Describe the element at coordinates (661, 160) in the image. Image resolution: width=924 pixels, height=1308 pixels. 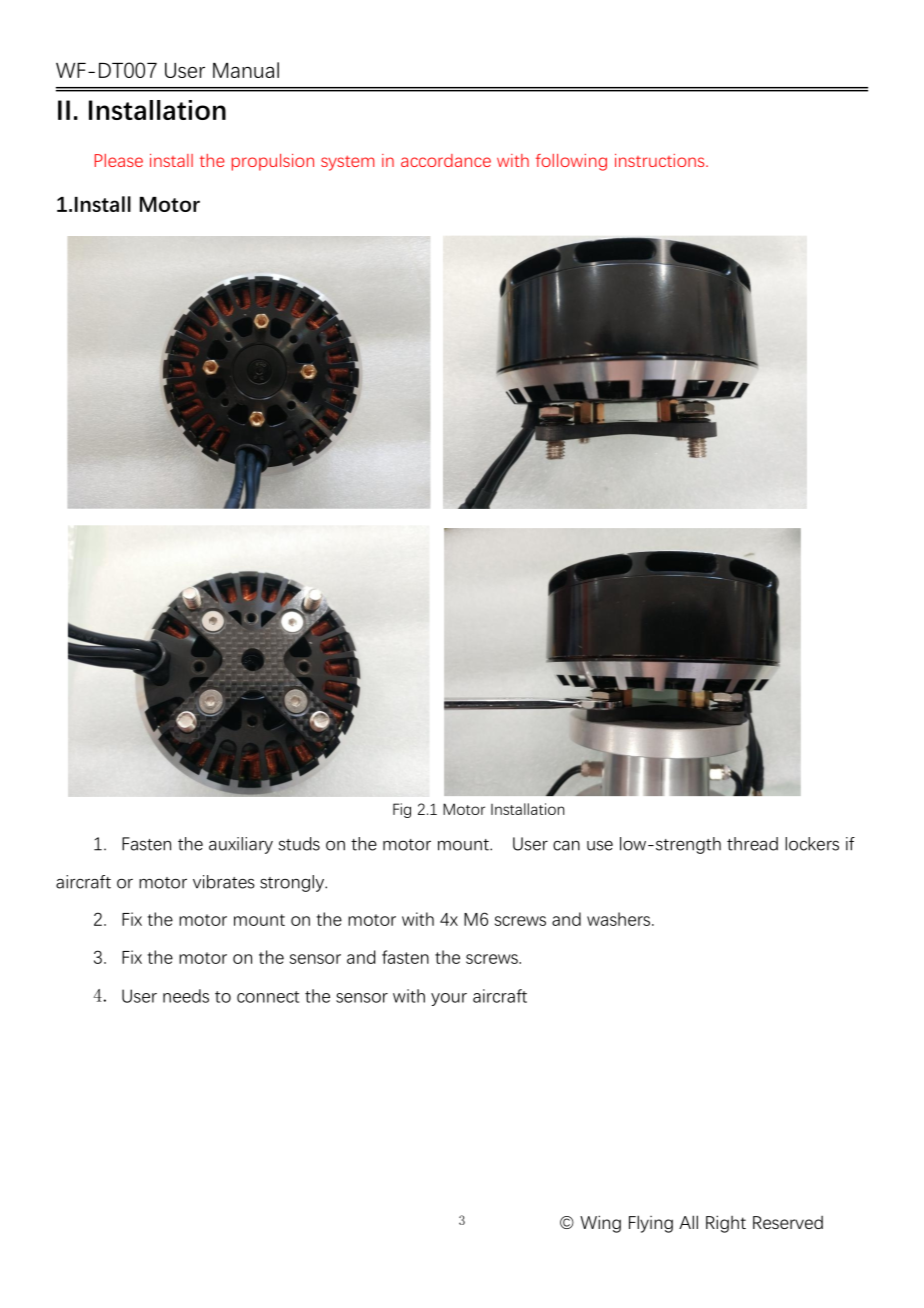
I see `instructions` at that location.
